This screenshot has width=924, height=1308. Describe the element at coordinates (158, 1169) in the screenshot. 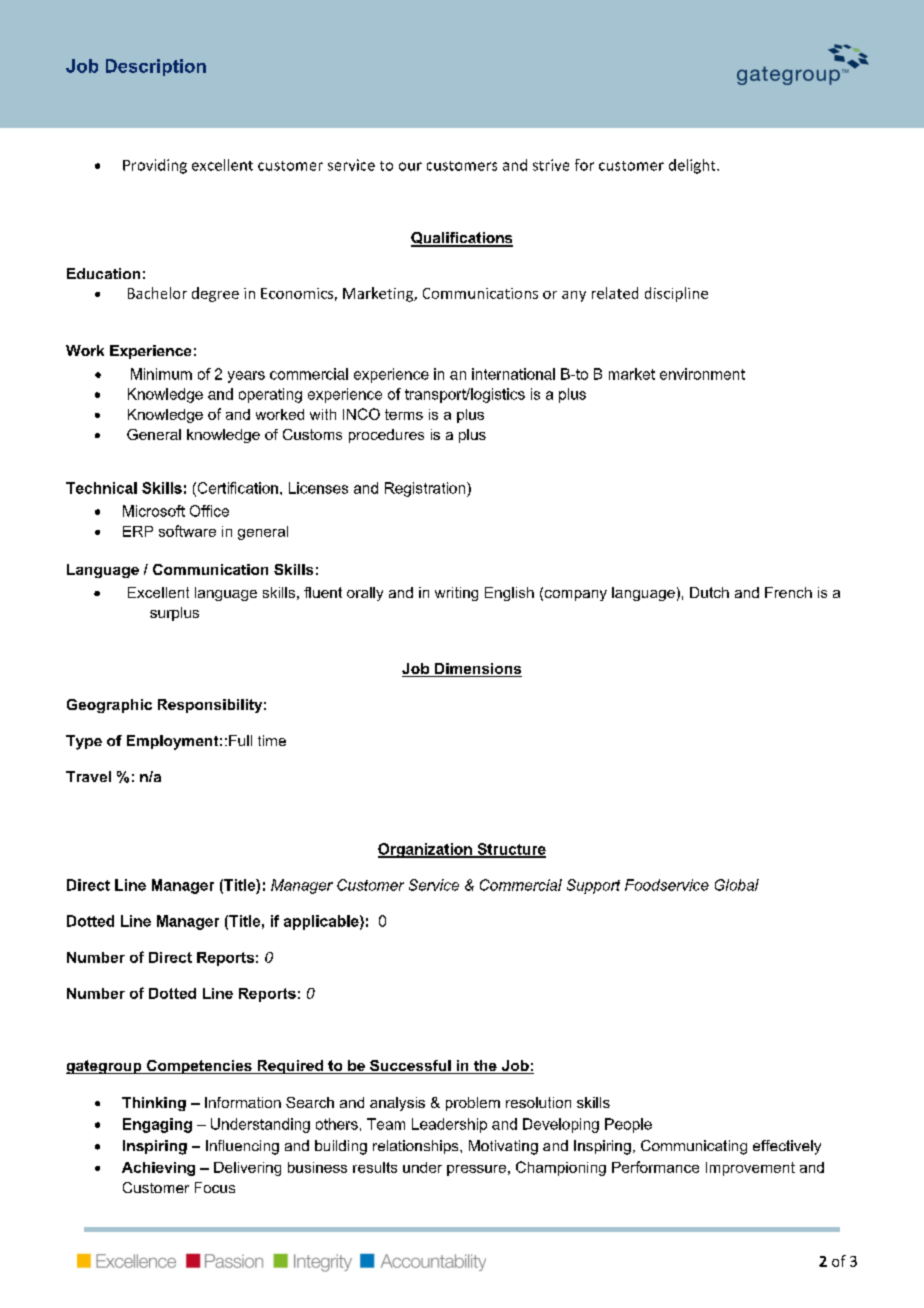

I see `Achieving` at that location.
